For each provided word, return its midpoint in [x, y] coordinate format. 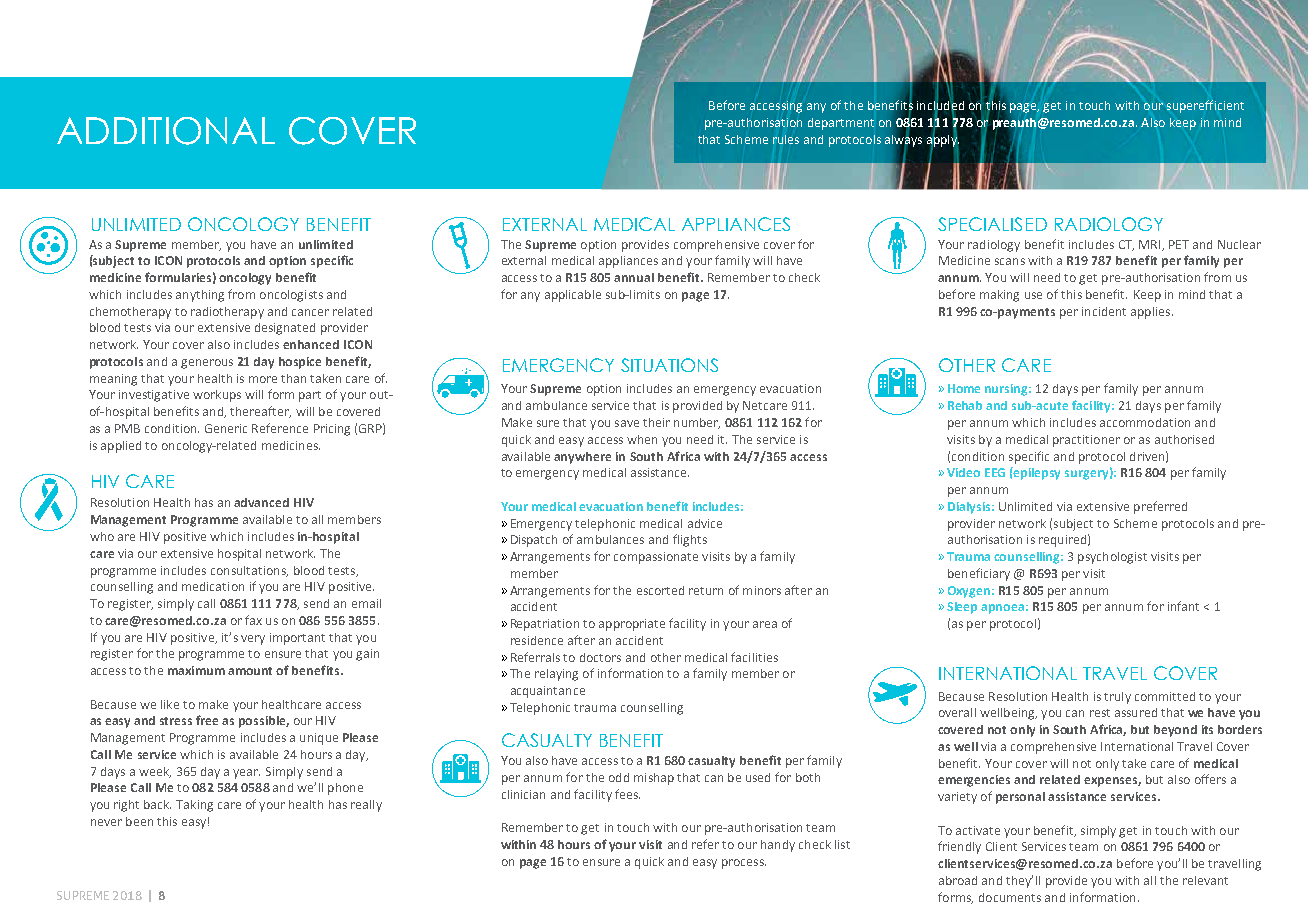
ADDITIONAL [166, 131]
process [744, 864]
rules [786, 139]
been [139, 821]
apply [943, 140]
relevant [1205, 880]
